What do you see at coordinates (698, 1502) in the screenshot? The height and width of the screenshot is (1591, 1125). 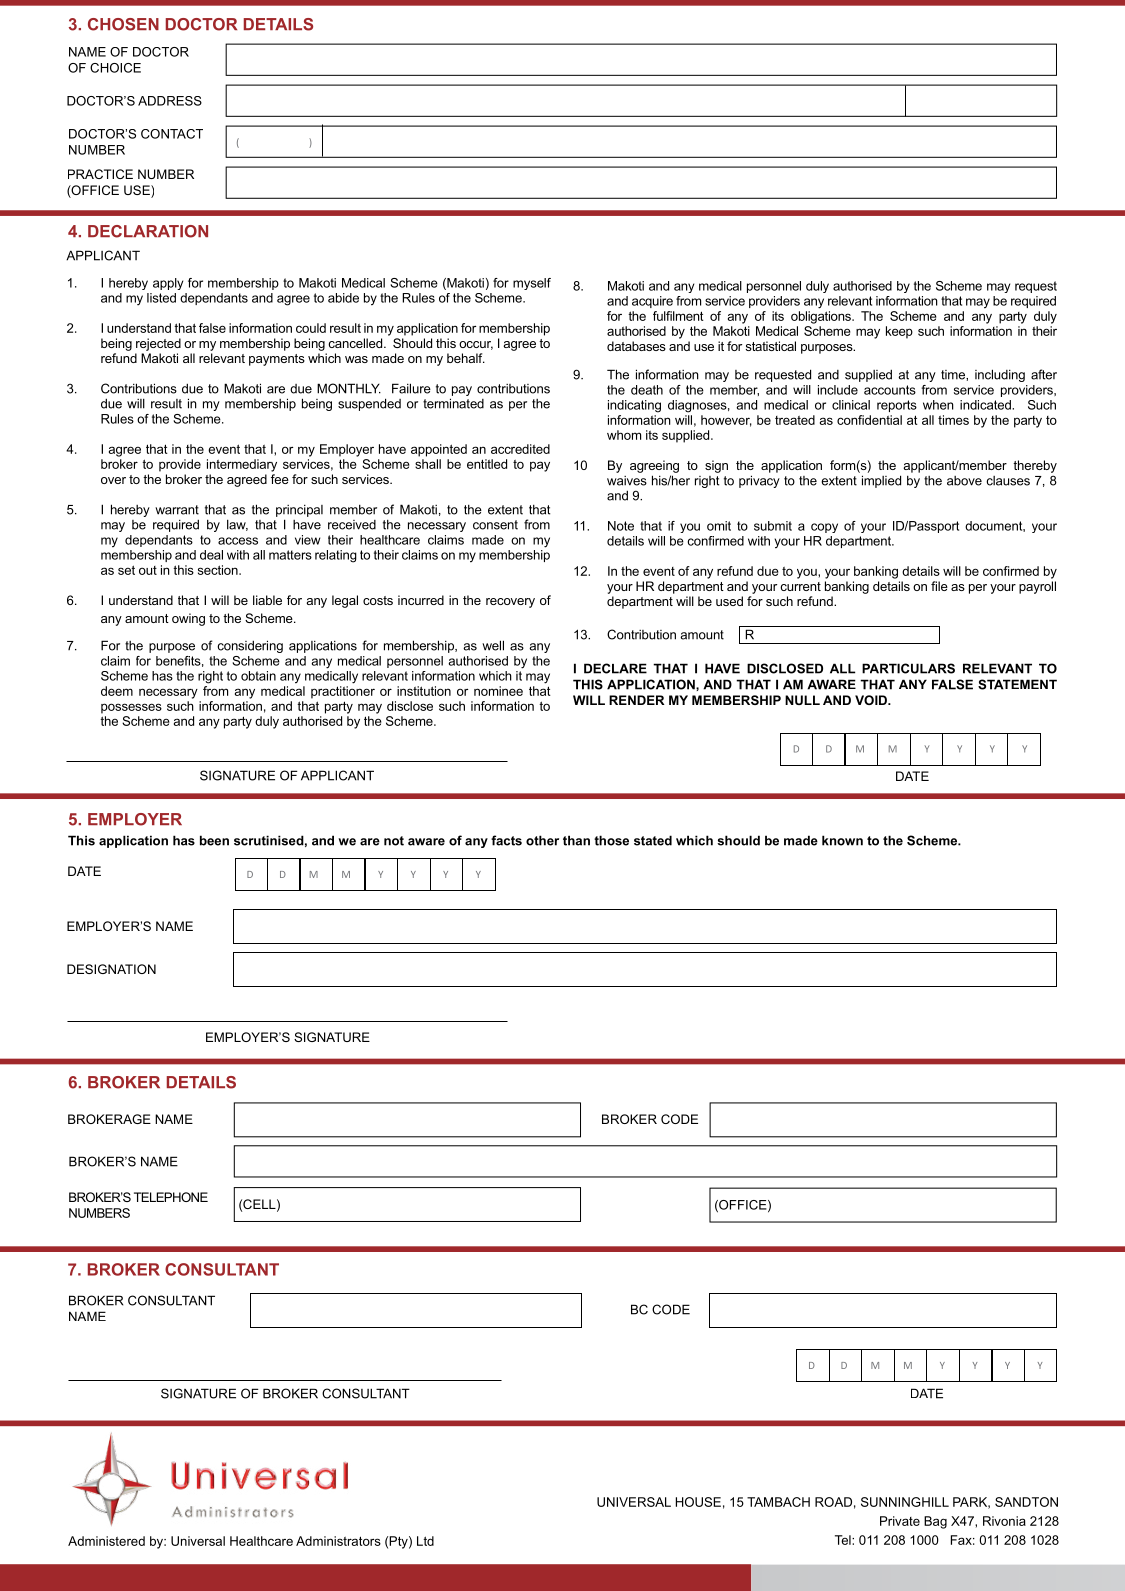 I see `HOUSE` at bounding box center [698, 1502].
